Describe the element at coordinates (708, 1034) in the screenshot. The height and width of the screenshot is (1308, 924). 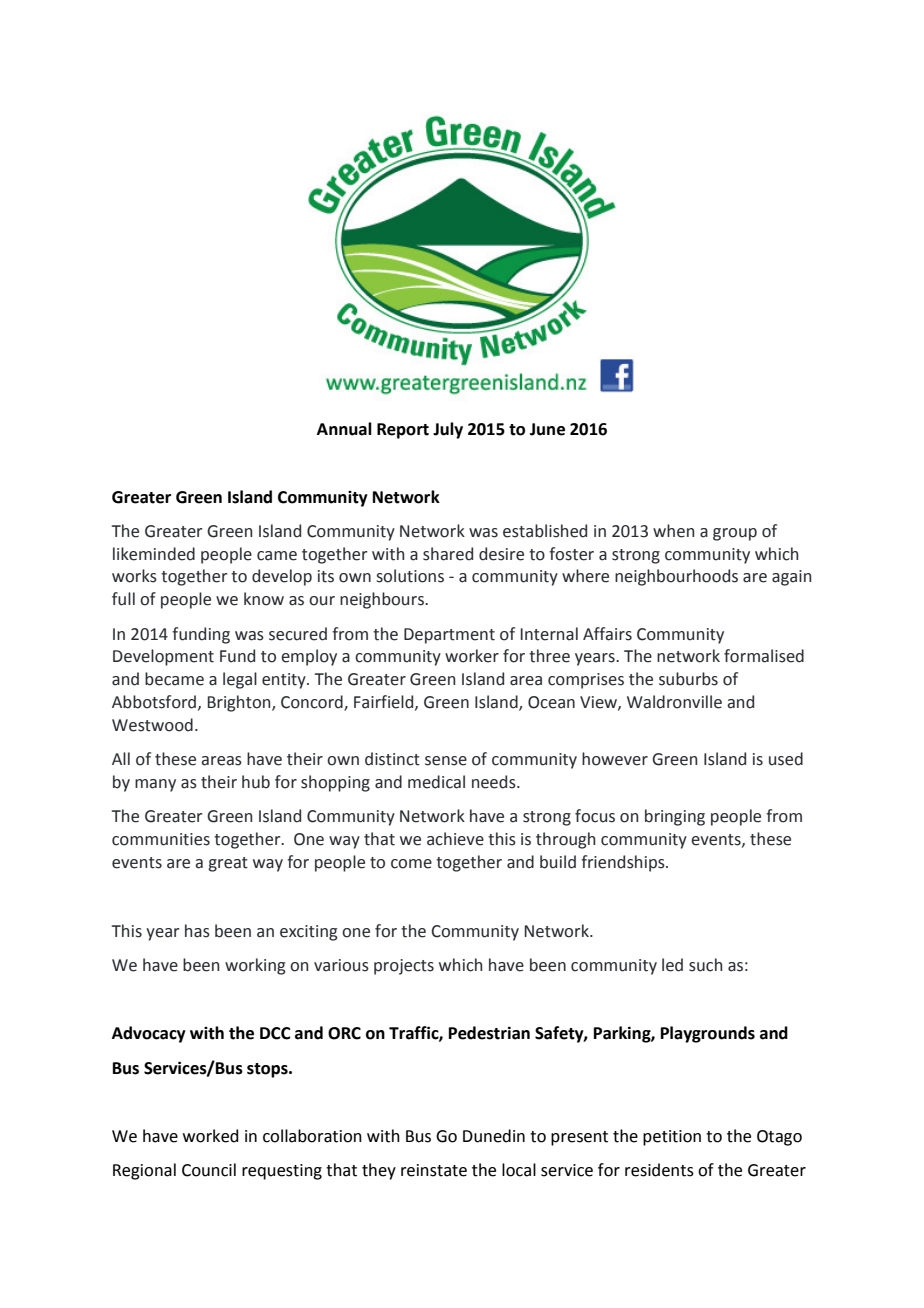
I see `Playgrounds` at that location.
